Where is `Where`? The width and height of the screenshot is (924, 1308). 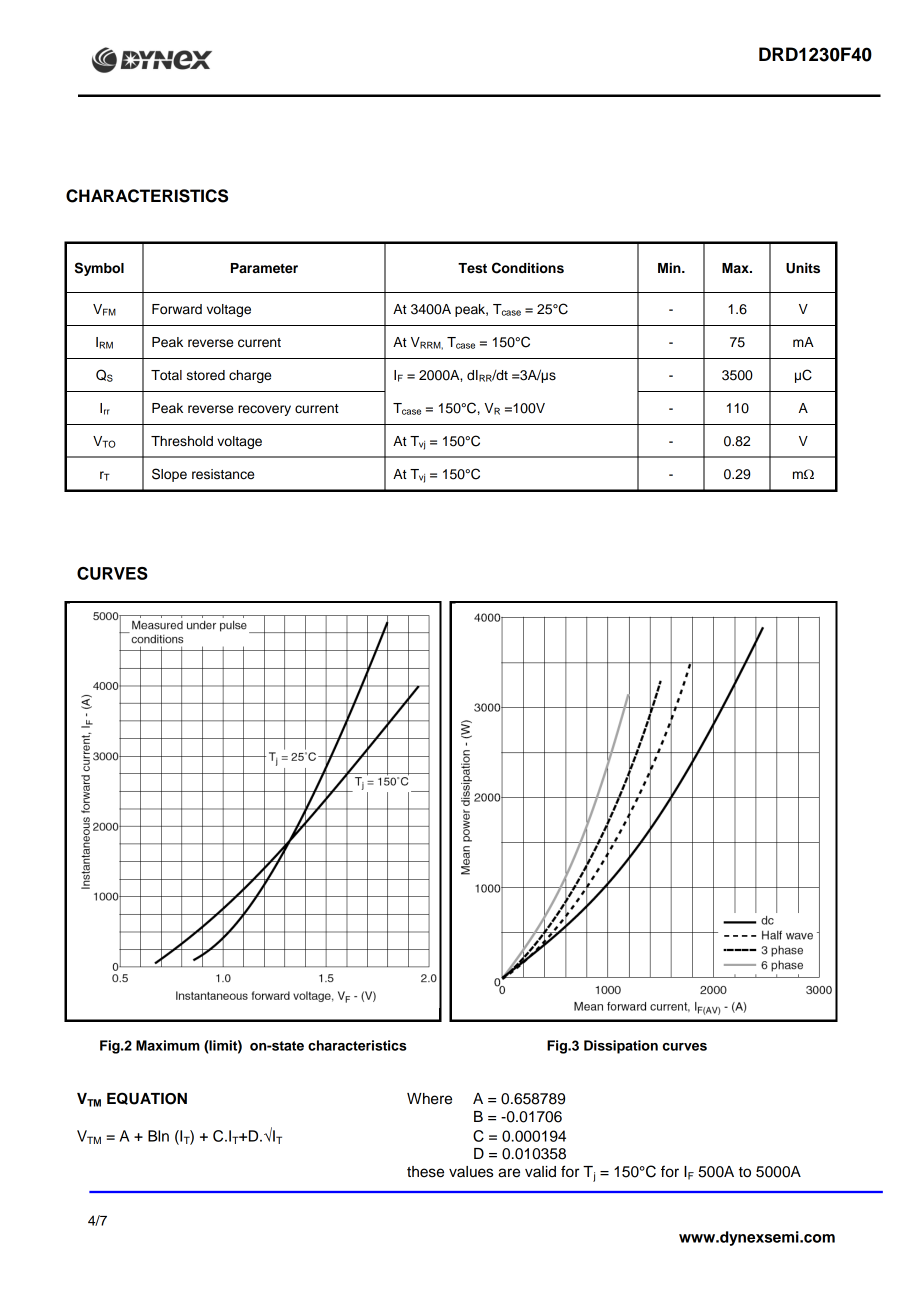 Where is located at coordinates (429, 1099).
